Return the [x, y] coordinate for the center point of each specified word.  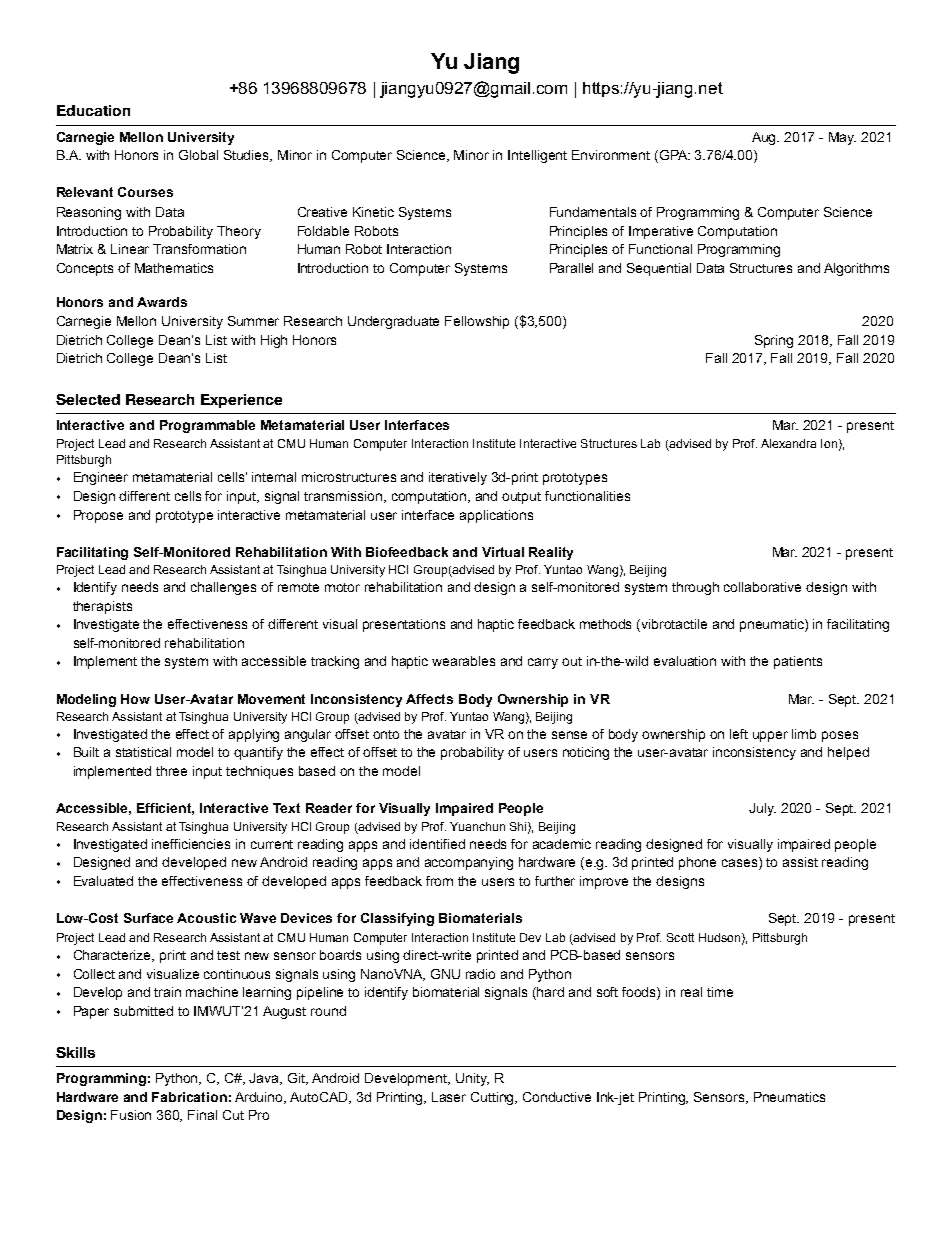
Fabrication [189, 1097]
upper [770, 736]
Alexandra [788, 443]
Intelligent [537, 156]
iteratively [458, 478]
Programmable [207, 426]
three [171, 771]
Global [198, 155]
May [842, 138]
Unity [472, 1079]
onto [386, 734]
